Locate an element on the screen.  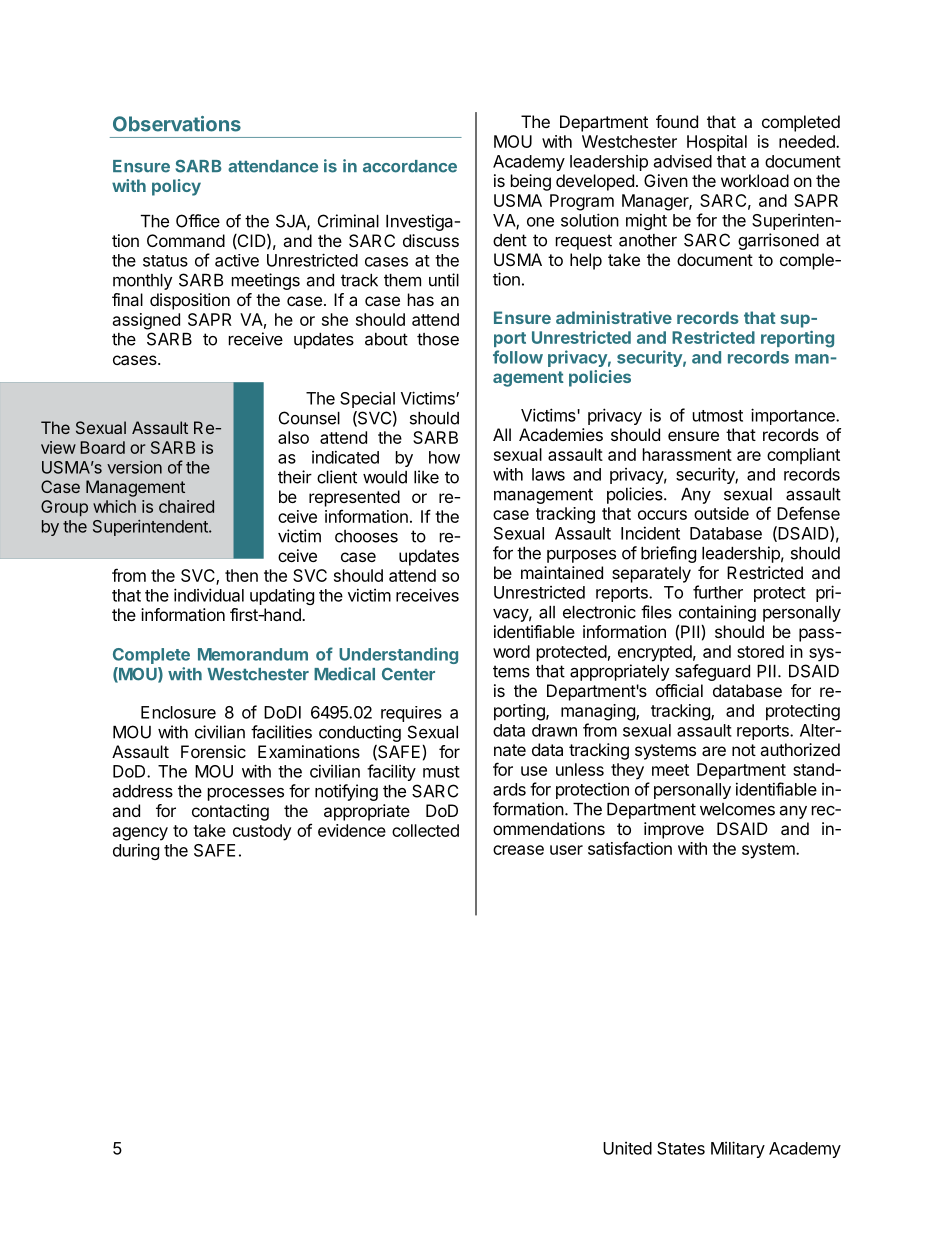
address is located at coordinates (143, 791).
